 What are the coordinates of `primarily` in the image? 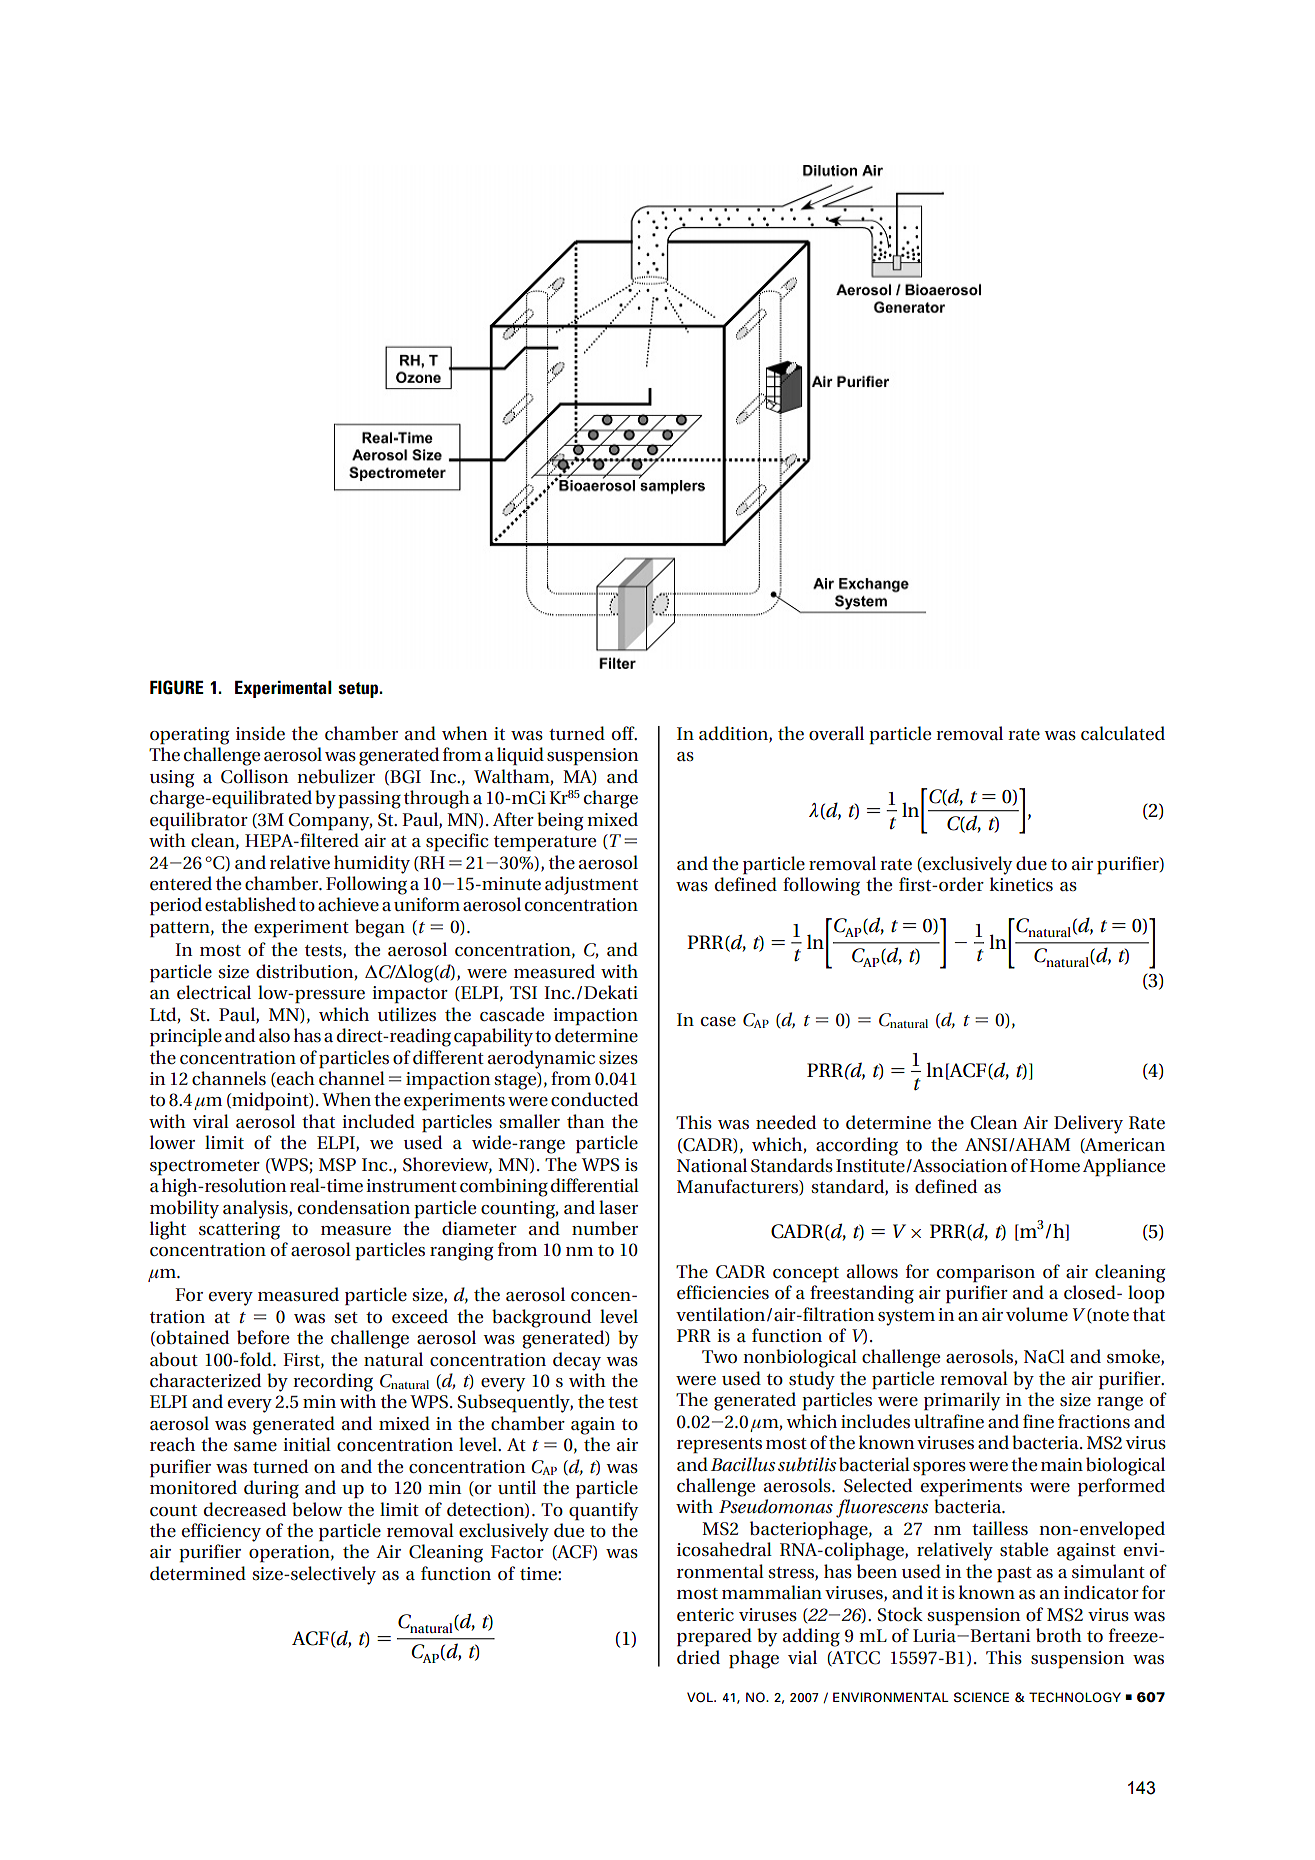 It's located at (962, 1401).
